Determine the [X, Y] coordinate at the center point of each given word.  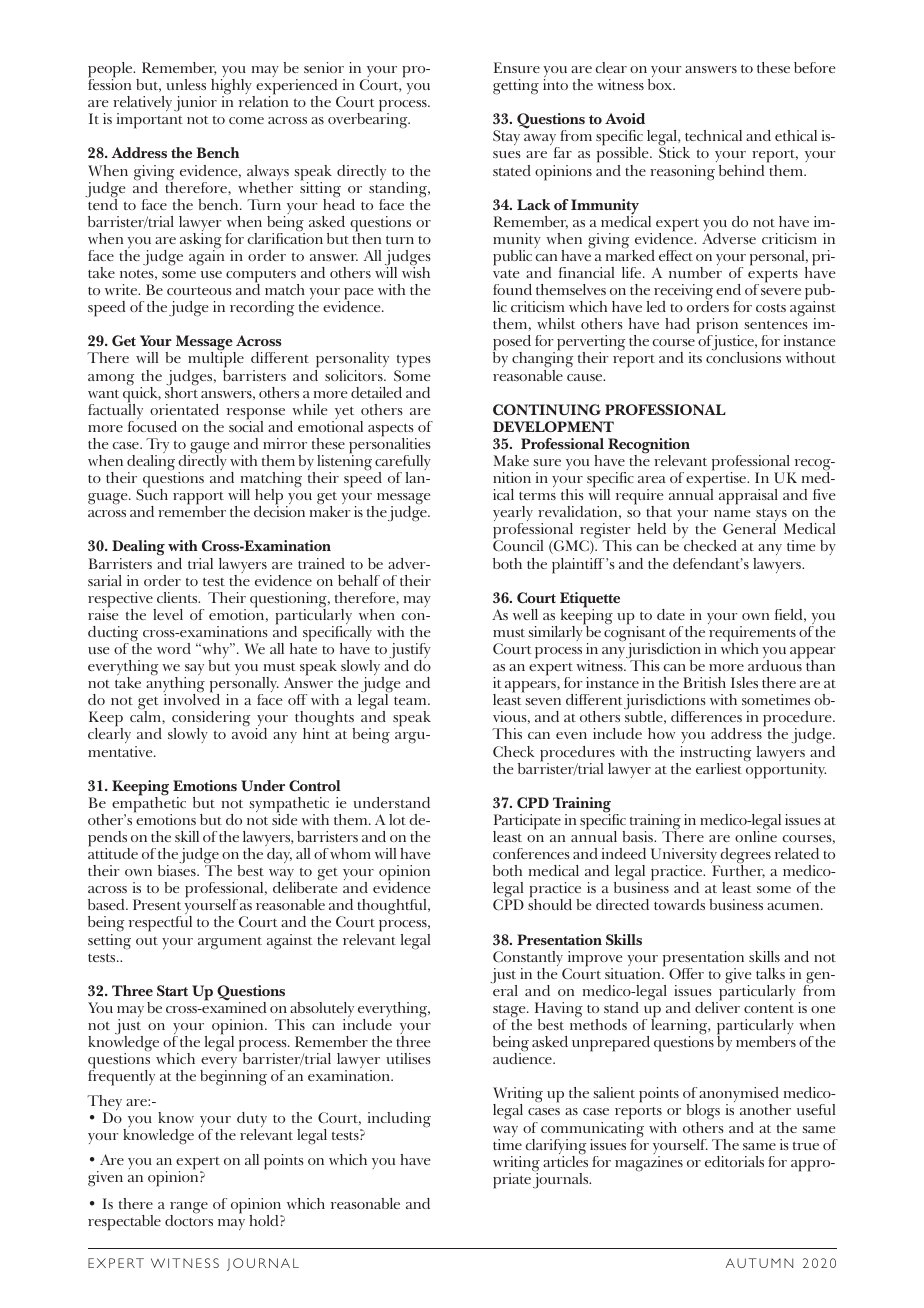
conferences [531, 853]
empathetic [149, 805]
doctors [189, 1219]
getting [516, 87]
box [661, 84]
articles [565, 1160]
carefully [403, 464]
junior [195, 104]
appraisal [748, 497]
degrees [745, 857]
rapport [198, 499]
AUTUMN [759, 1263]
